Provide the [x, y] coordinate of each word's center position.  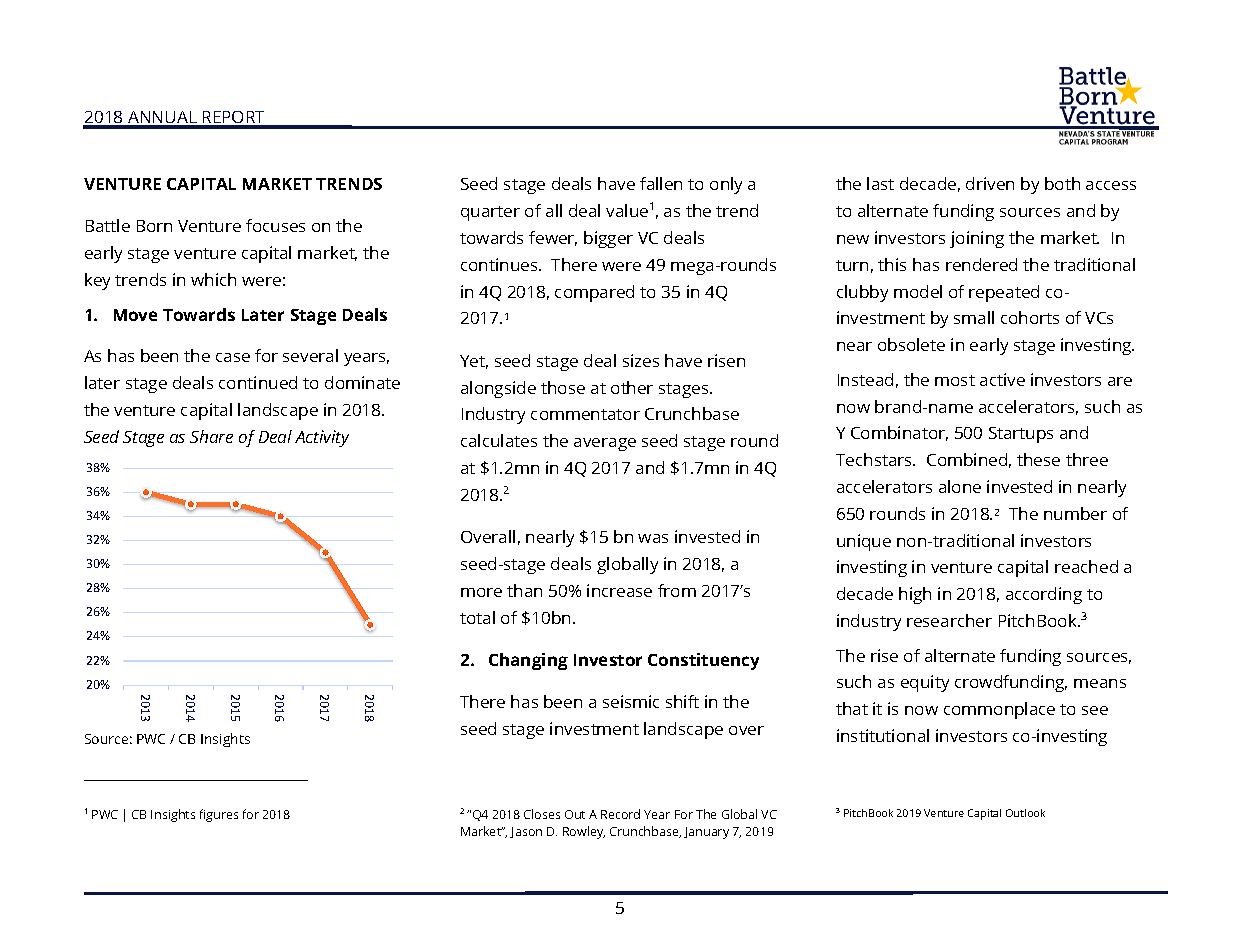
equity [925, 683]
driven [990, 183]
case [233, 357]
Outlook [1025, 813]
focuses [275, 225]
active [1002, 379]
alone [960, 486]
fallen [661, 183]
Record [620, 814]
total [477, 617]
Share [211, 436]
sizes [641, 360]
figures [219, 815]
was [653, 538]
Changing [528, 661]
